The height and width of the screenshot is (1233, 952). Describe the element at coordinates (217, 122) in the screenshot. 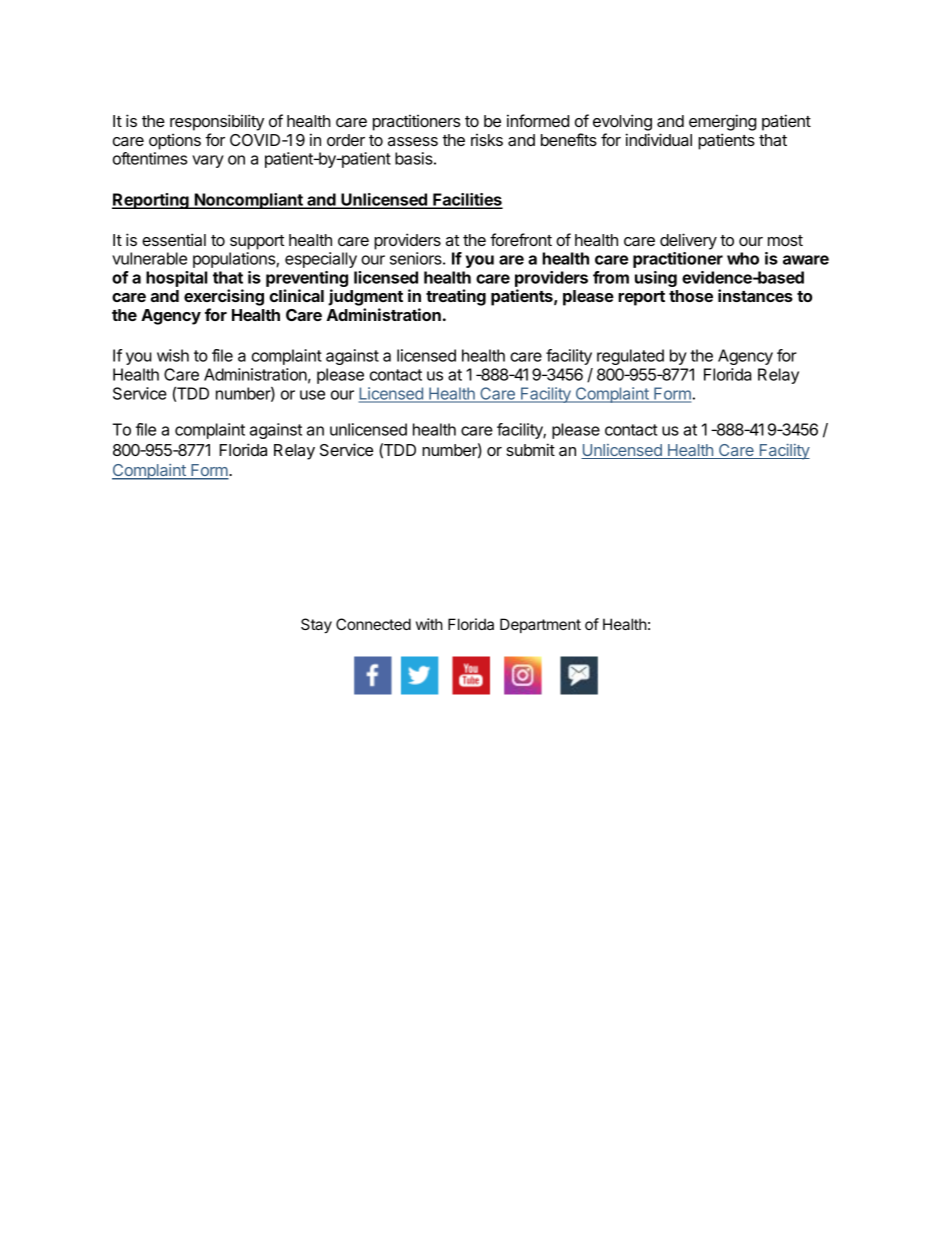

I see `responsibility` at that location.
